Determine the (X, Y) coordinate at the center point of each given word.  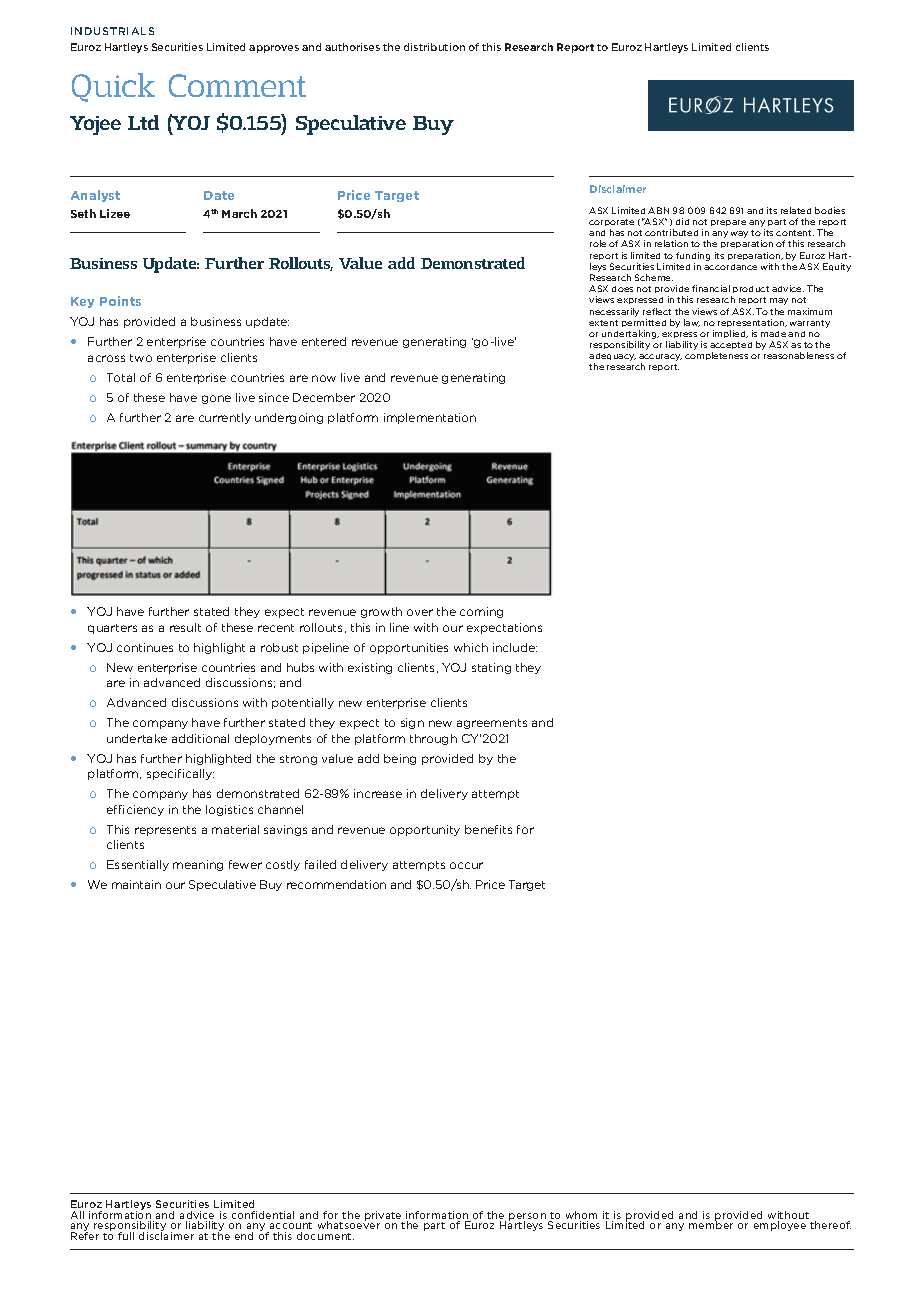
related (796, 210)
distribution (434, 47)
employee (780, 1226)
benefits (488, 829)
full (126, 1236)
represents (165, 831)
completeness (716, 356)
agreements (492, 724)
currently (225, 418)
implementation (430, 418)
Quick (113, 87)
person (527, 1218)
